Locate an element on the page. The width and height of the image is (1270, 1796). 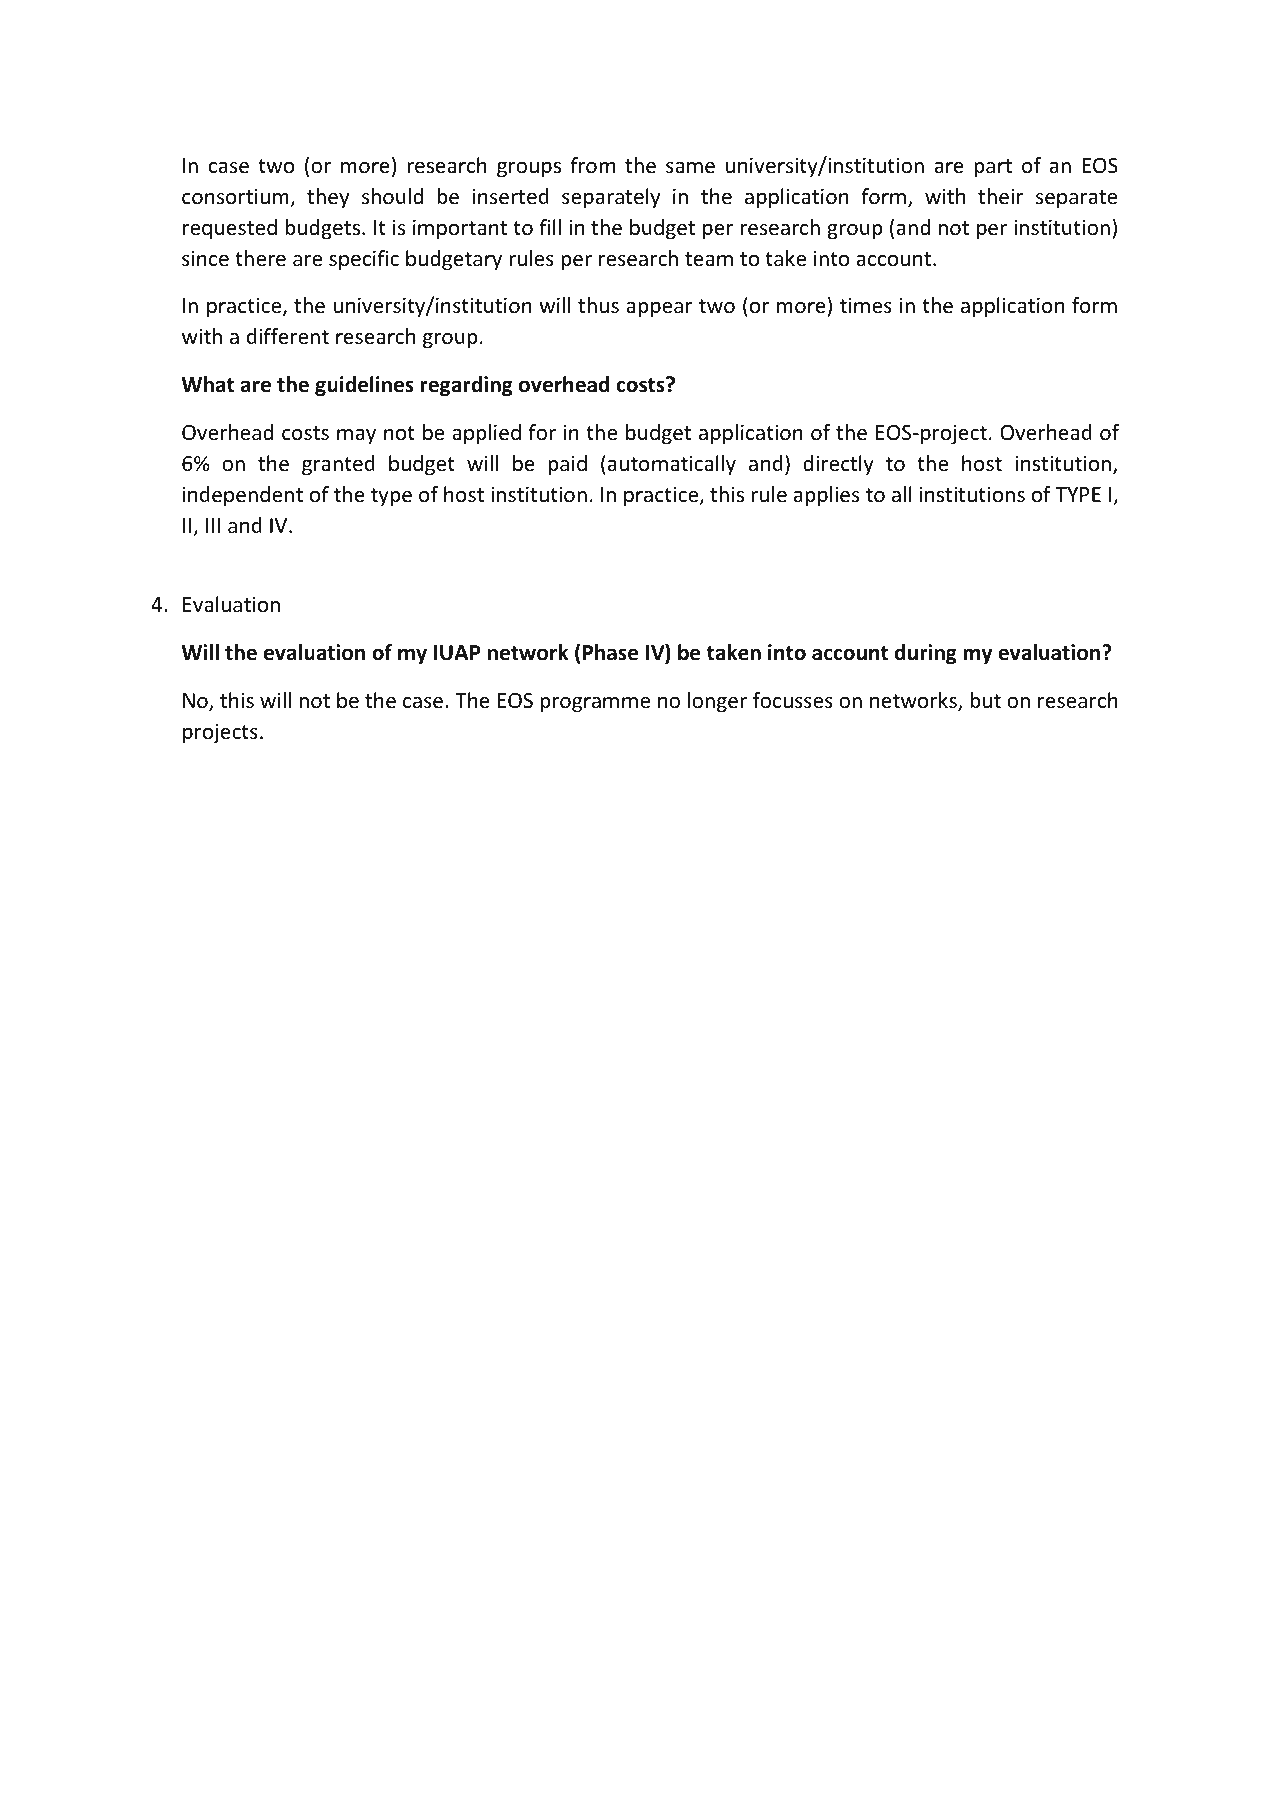
paid is located at coordinates (567, 465).
